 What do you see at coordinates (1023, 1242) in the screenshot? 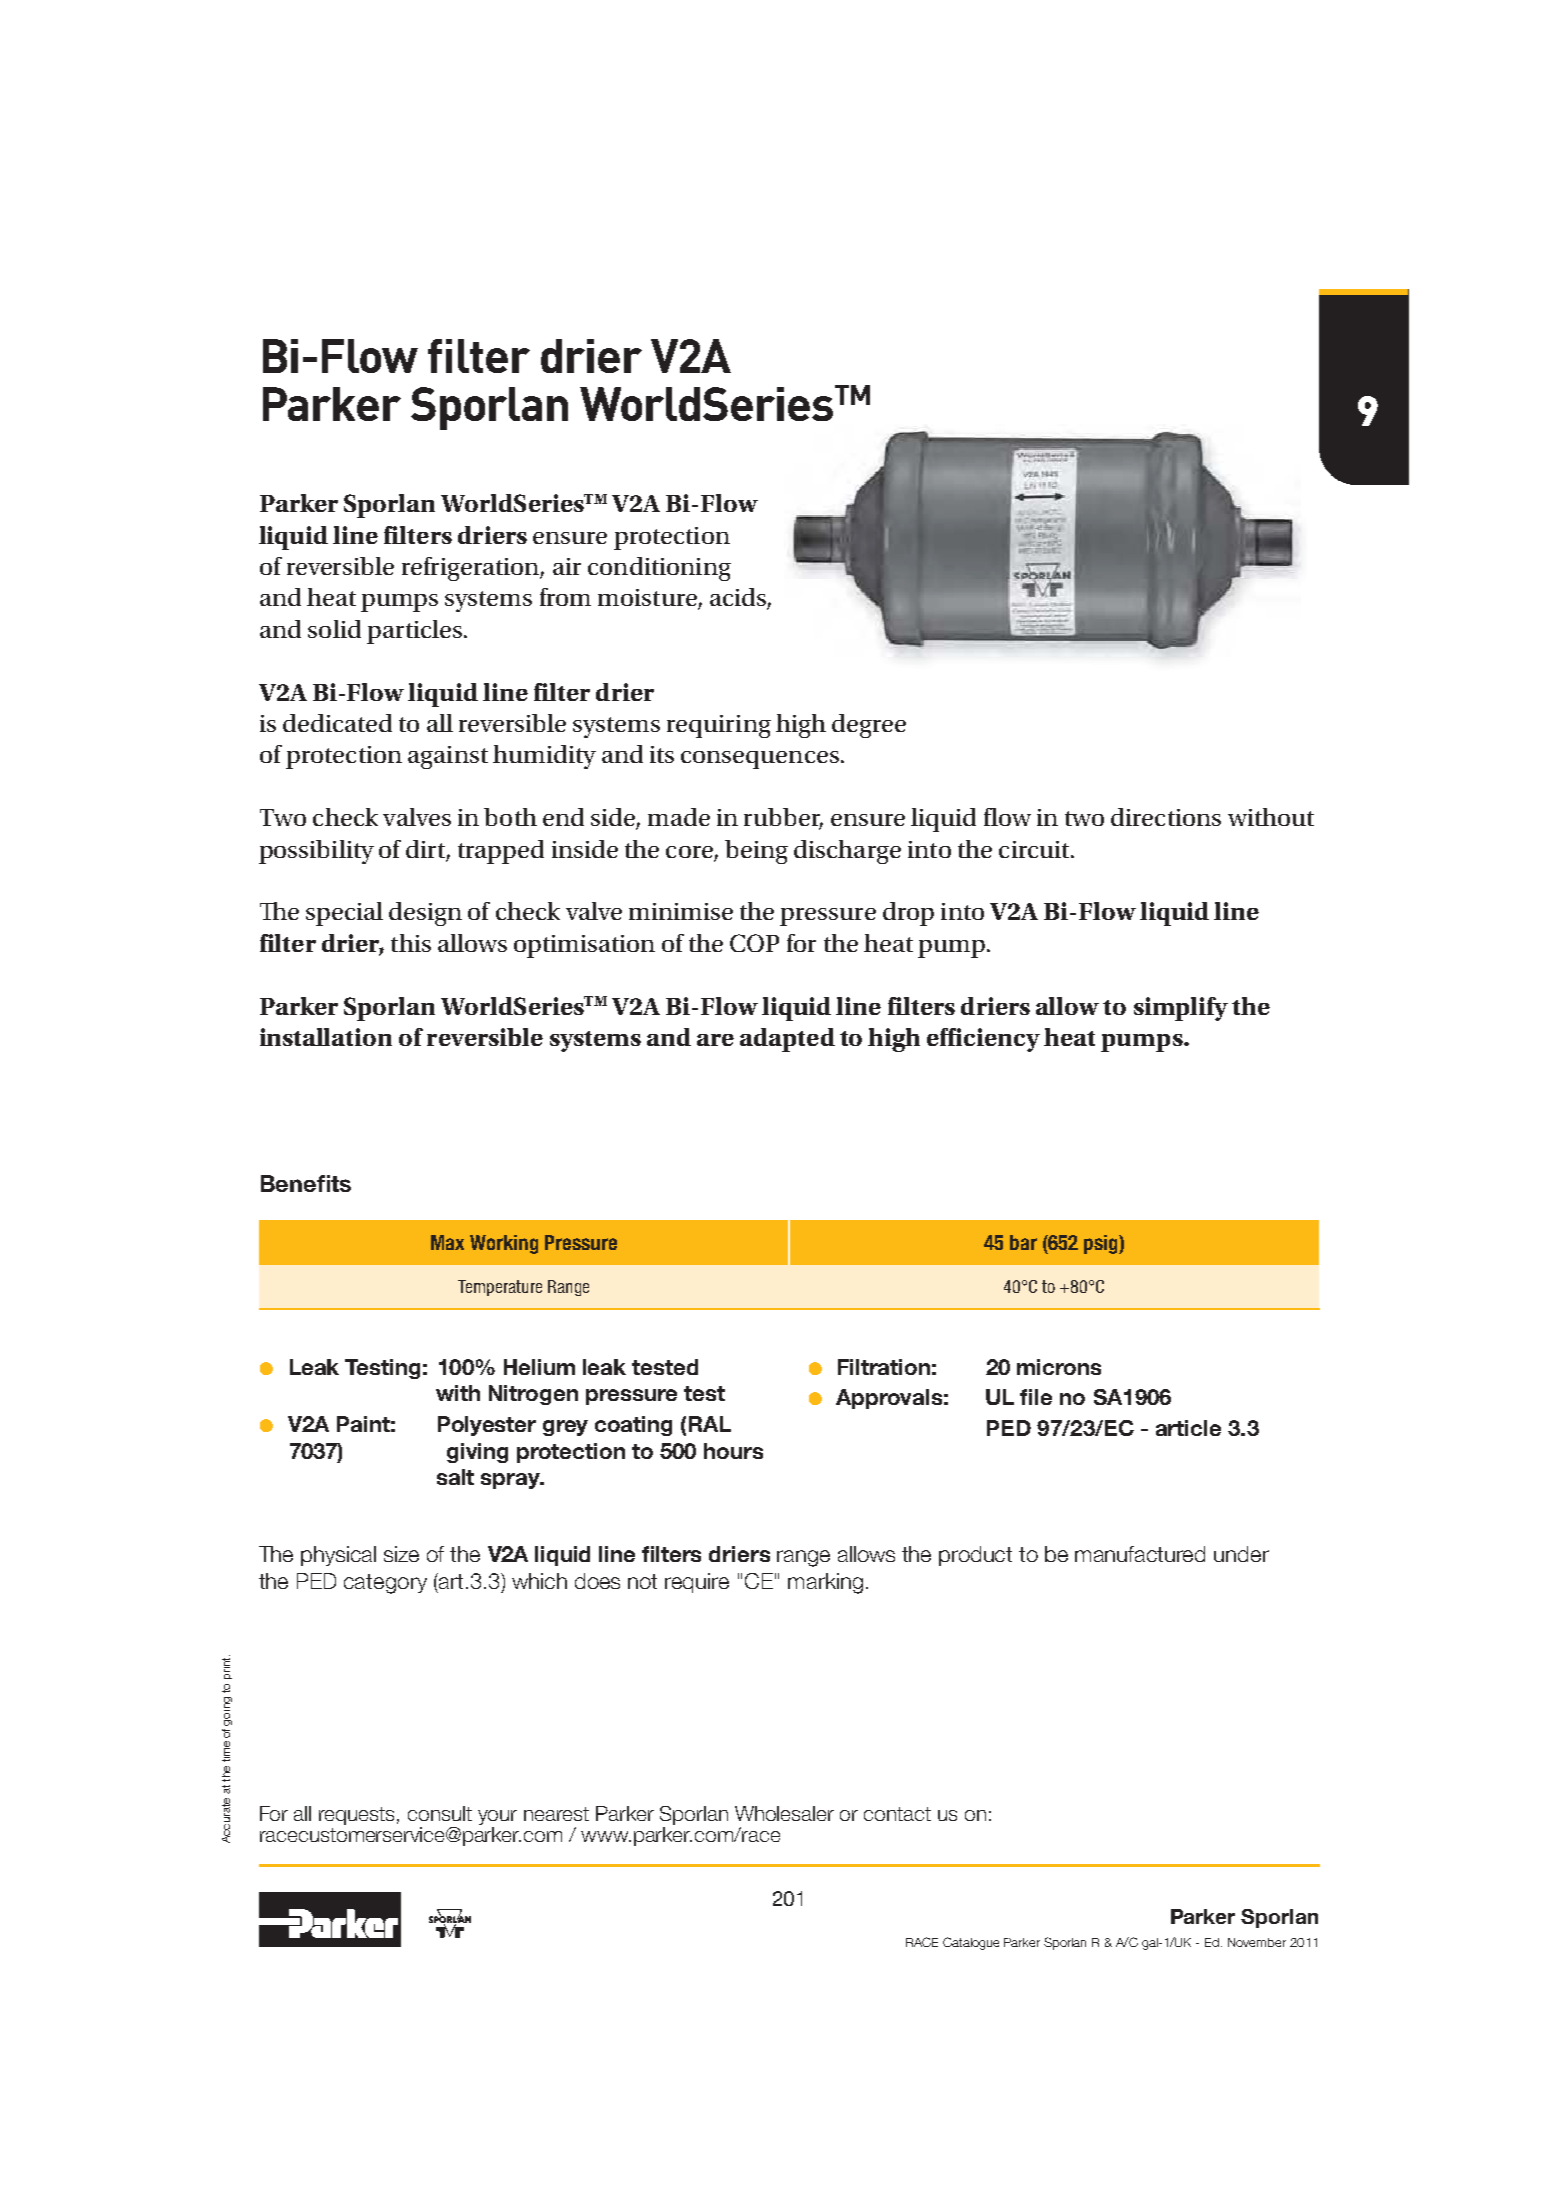
I see `bar` at bounding box center [1023, 1242].
